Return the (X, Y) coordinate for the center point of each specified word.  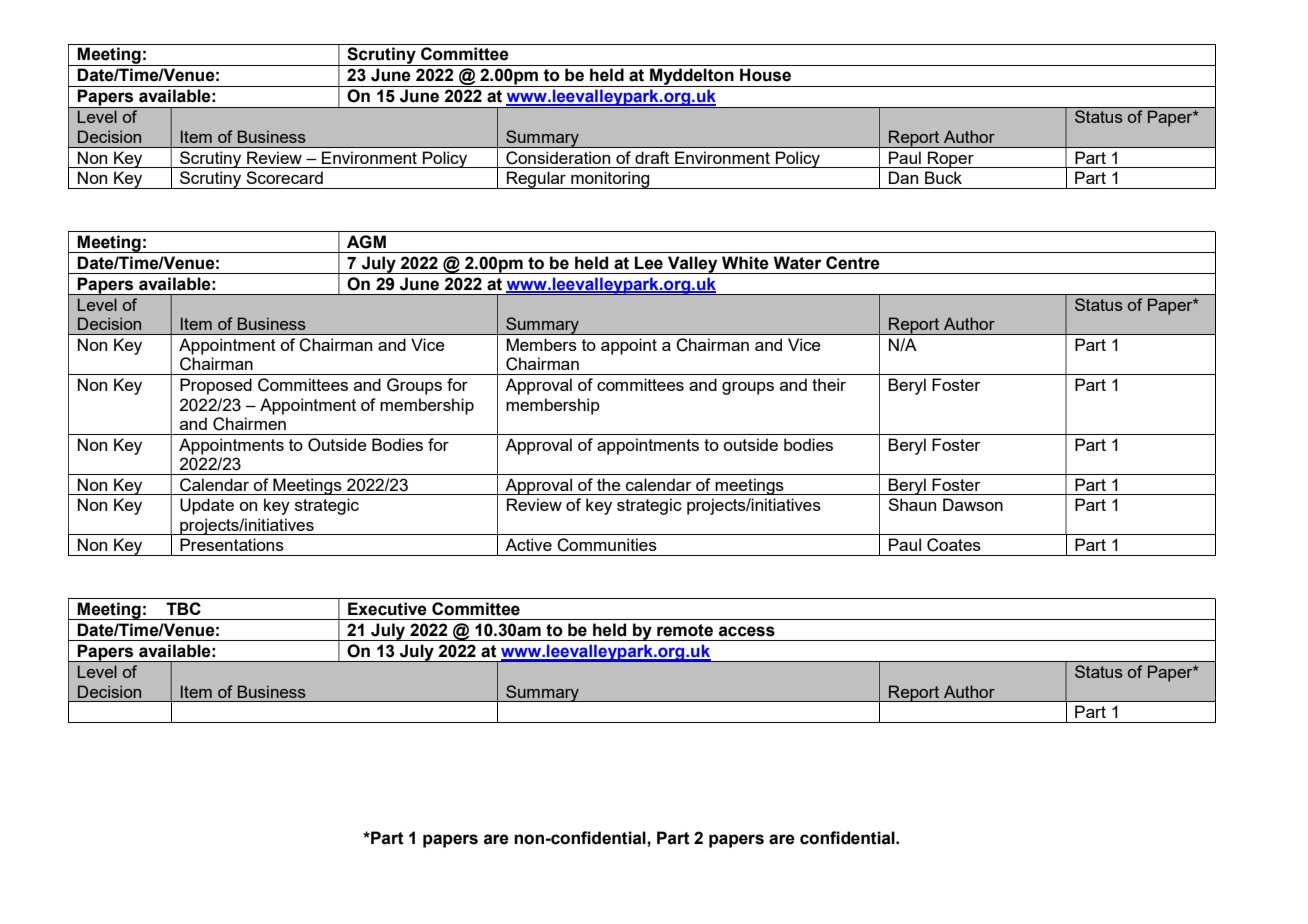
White (745, 263)
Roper (951, 159)
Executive (387, 609)
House (765, 75)
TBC (183, 608)
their (829, 384)
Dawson (973, 504)
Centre (853, 263)
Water (797, 263)
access (747, 631)
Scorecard (284, 177)
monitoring (610, 180)
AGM (366, 242)
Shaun (912, 504)
